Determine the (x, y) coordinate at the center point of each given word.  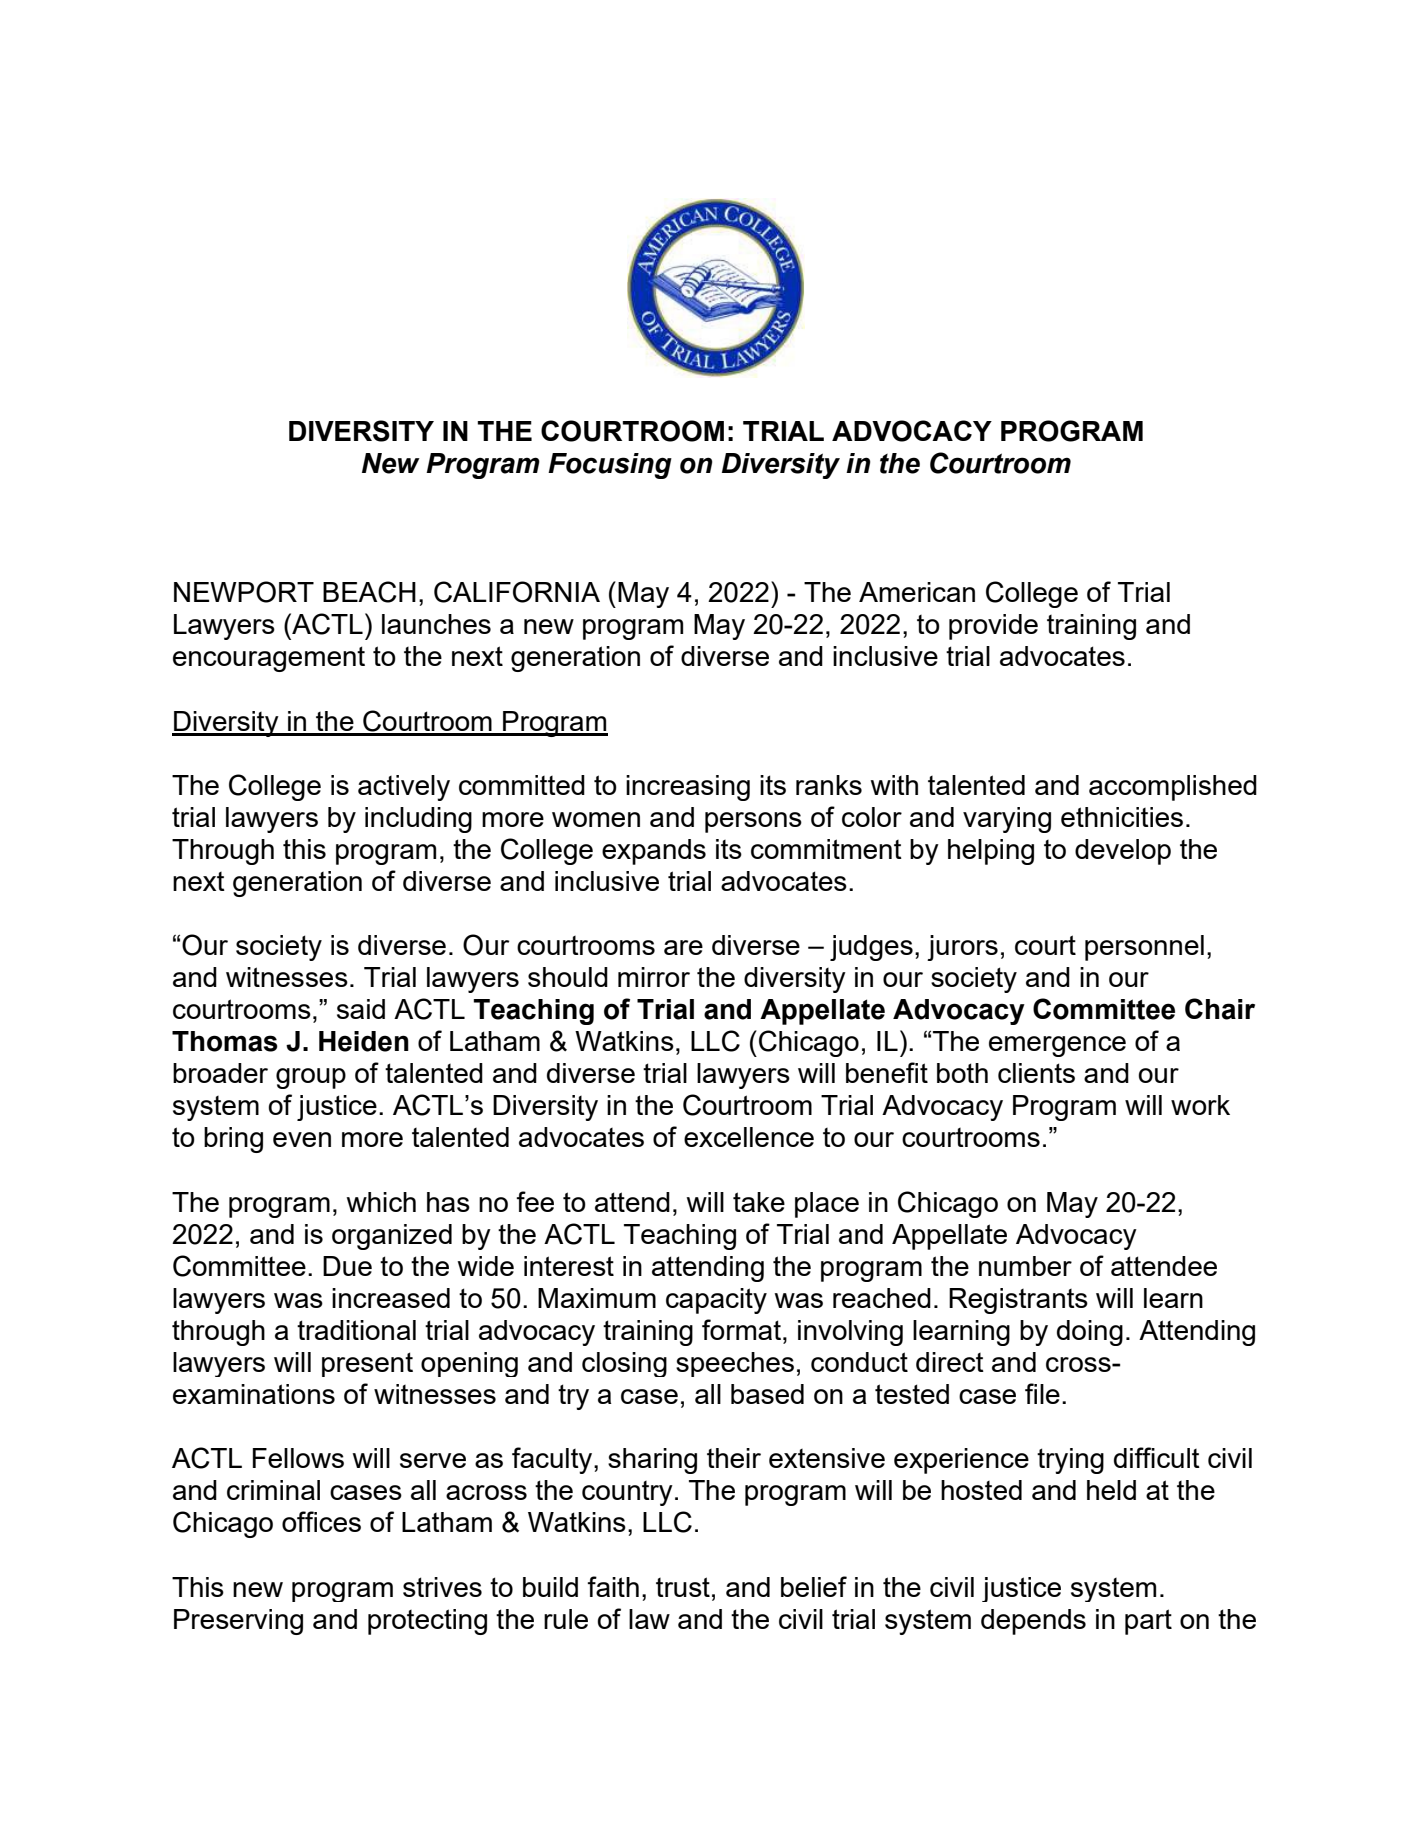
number (1025, 1266)
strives (442, 1587)
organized (392, 1237)
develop (1123, 852)
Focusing (610, 466)
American (917, 592)
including (418, 820)
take (759, 1202)
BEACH (369, 592)
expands (654, 852)
